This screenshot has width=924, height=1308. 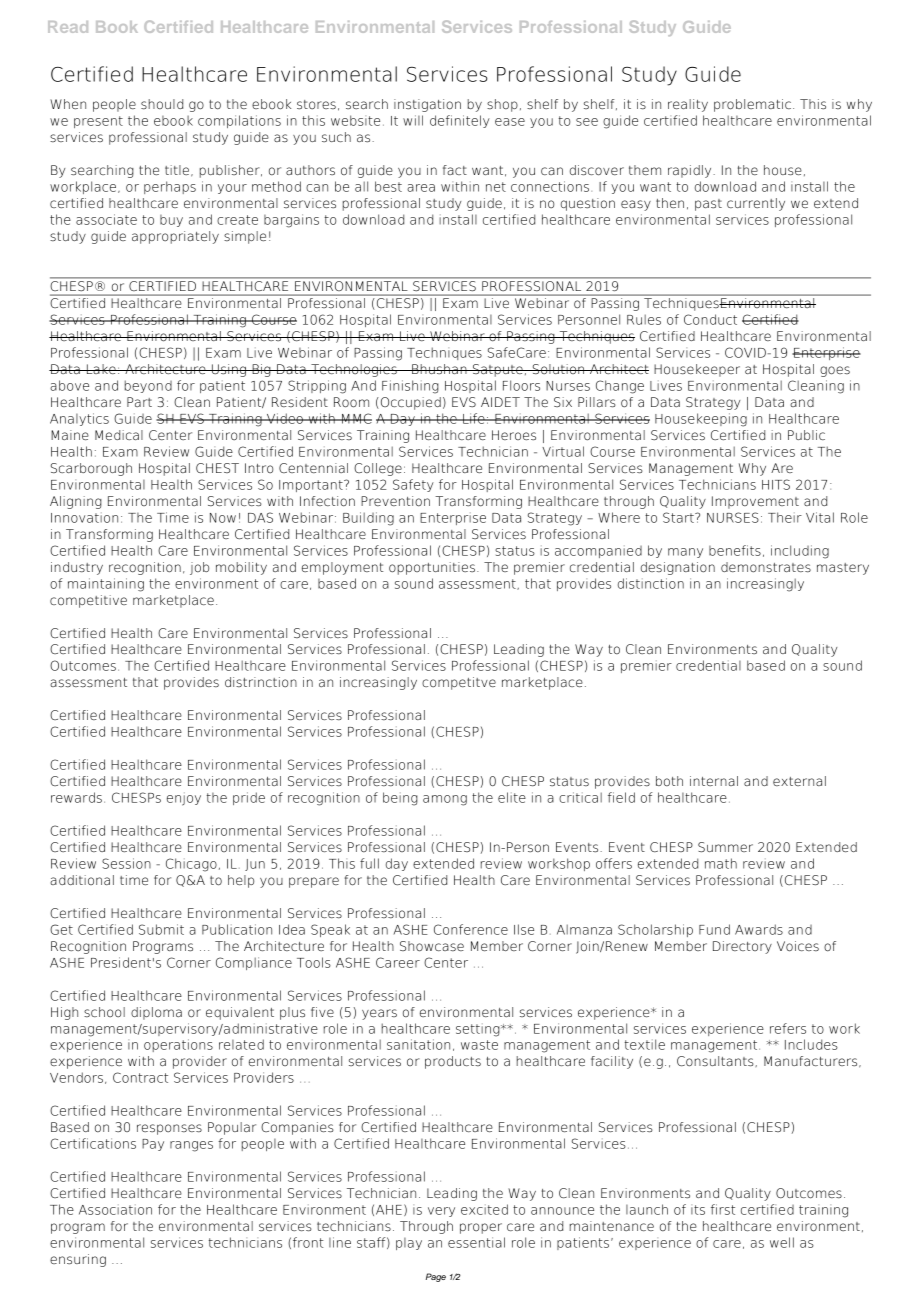 What do you see at coordinates (148, 386) in the screenshot?
I see `beyond` at bounding box center [148, 386].
